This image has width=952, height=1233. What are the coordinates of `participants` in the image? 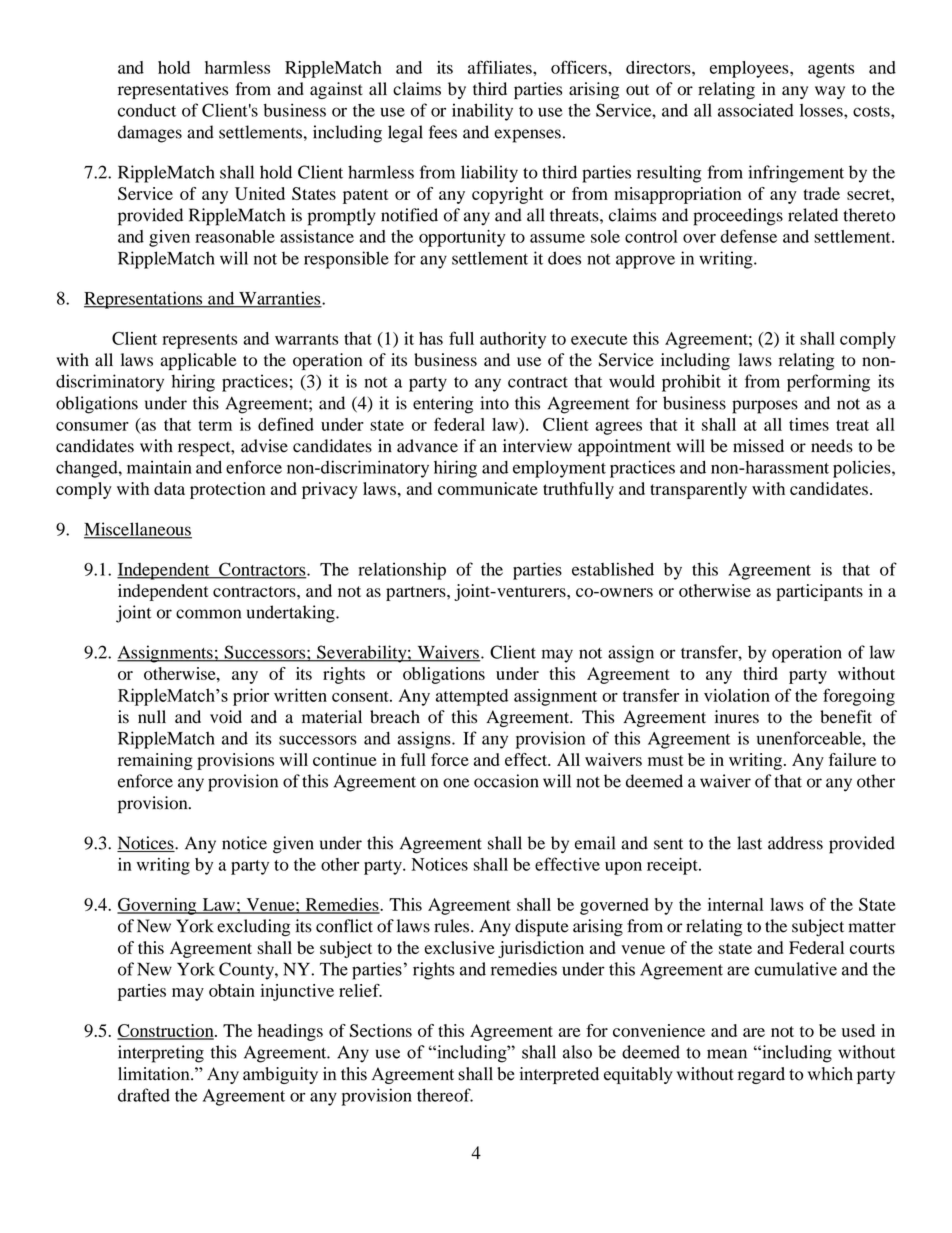 It's located at (819, 592).
